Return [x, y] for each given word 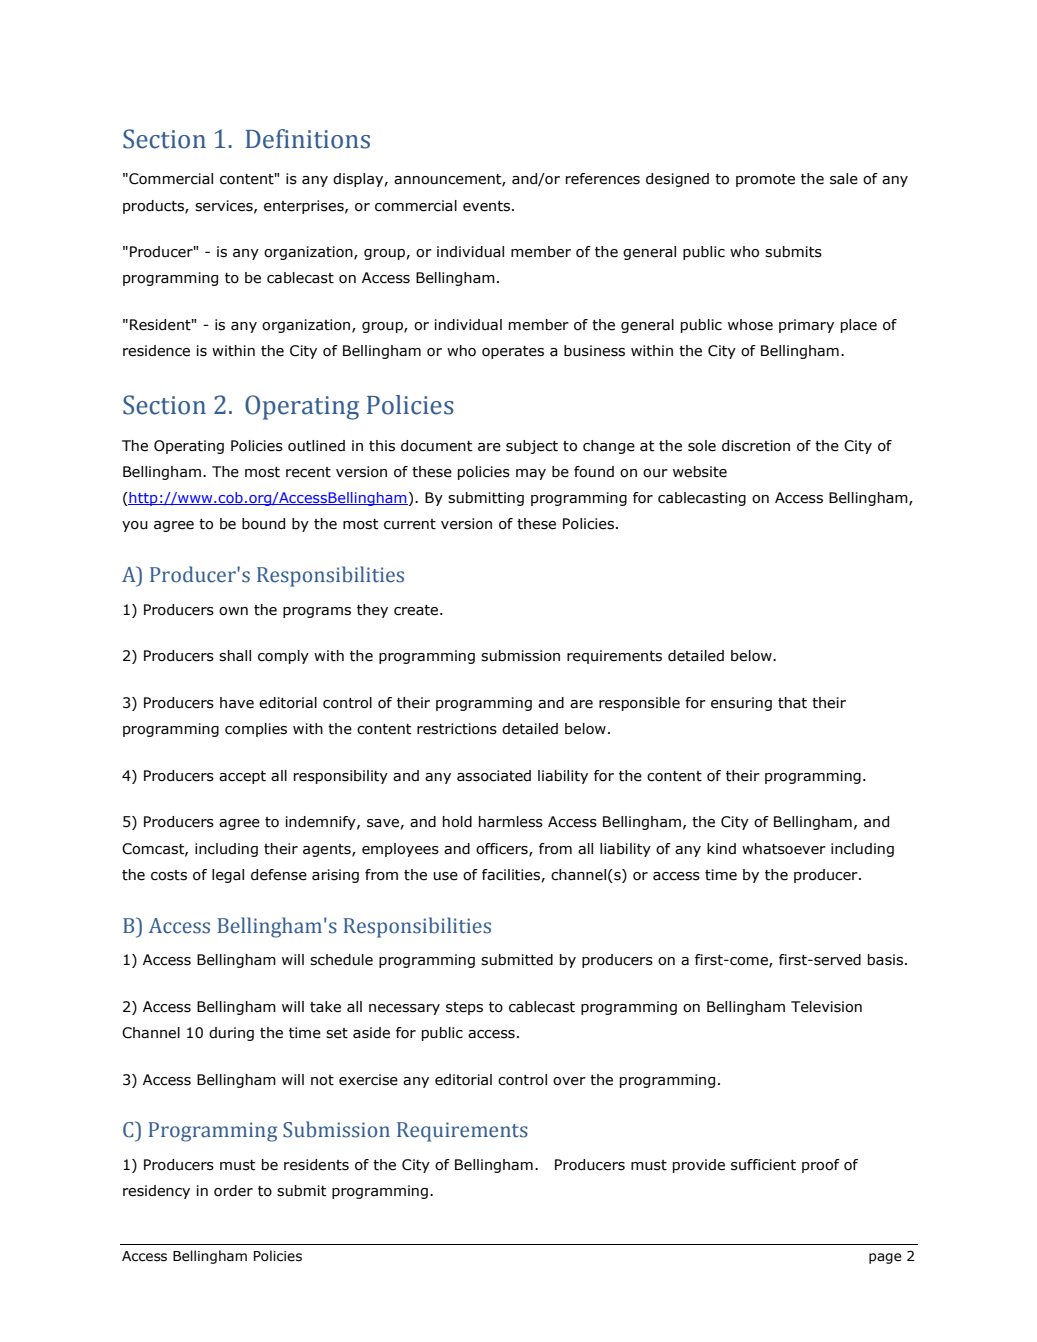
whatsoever [784, 849]
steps [464, 1008]
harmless [511, 822]
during [231, 1034]
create [417, 610]
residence [156, 351]
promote [765, 180]
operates [513, 352]
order [233, 1191]
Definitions [307, 139]
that [792, 703]
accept [242, 777]
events [488, 206]
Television [826, 1007]
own [233, 611]
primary [806, 326]
